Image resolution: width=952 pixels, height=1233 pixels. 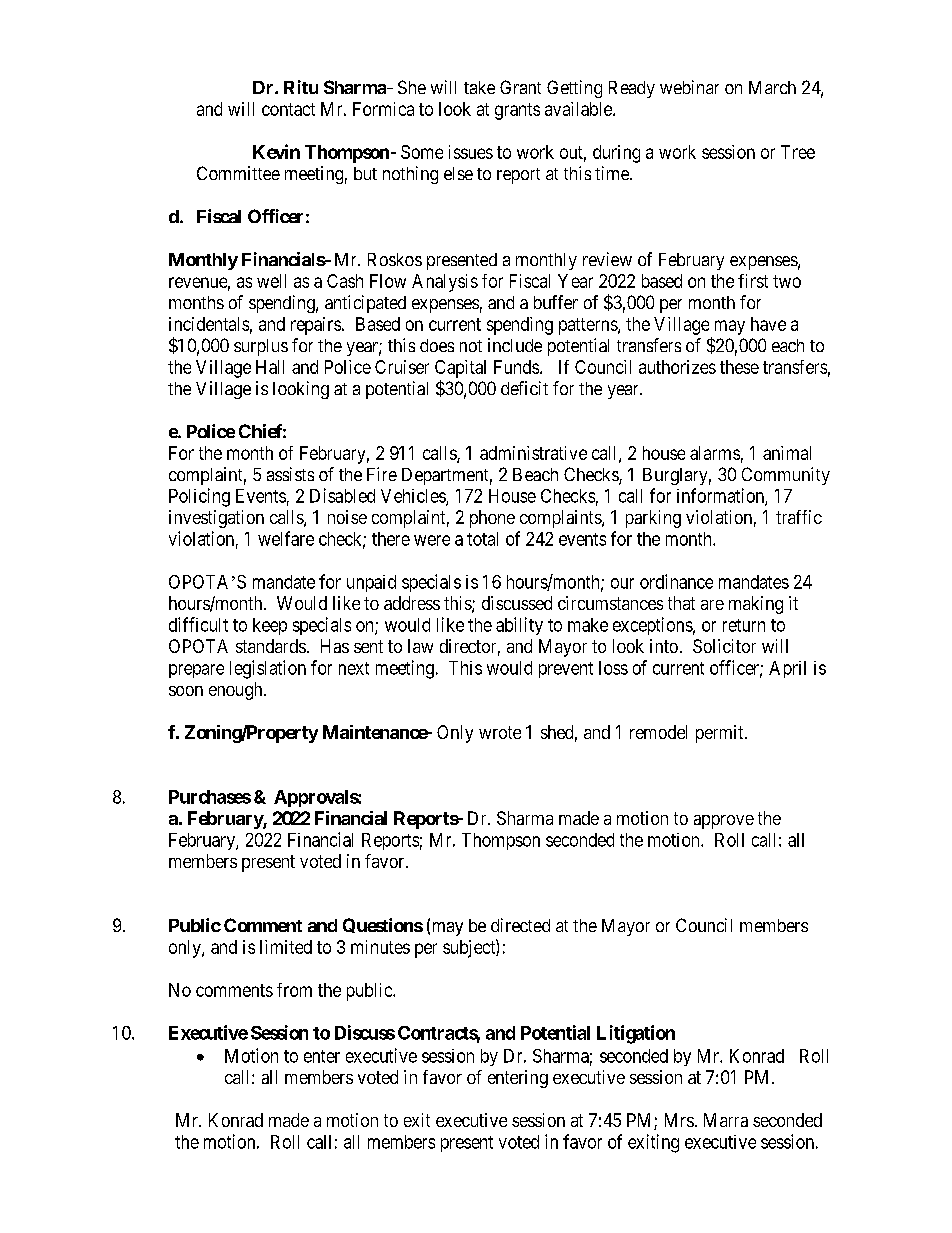 I want to click on alarms, so click(x=715, y=453).
